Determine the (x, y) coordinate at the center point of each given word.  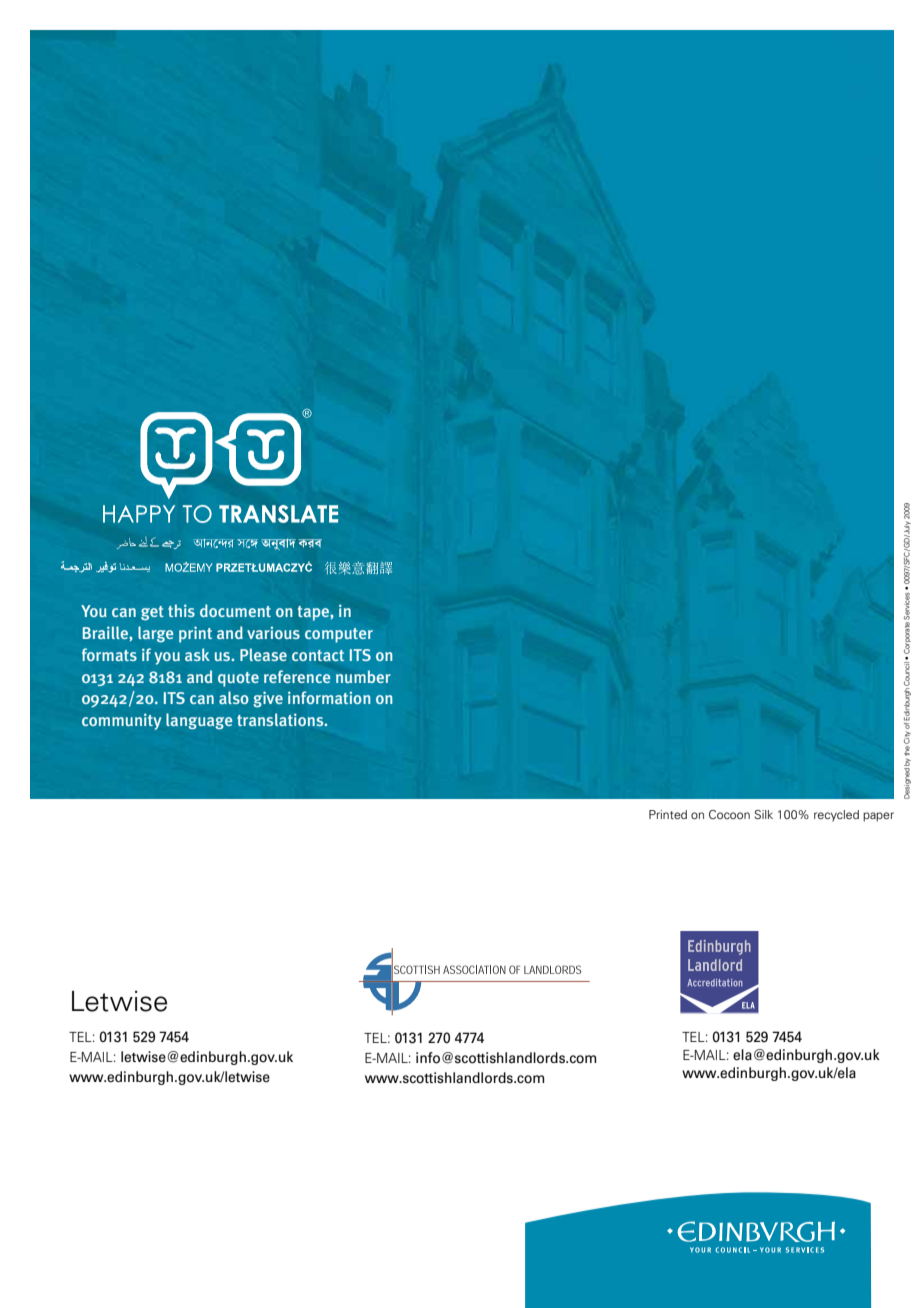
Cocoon (729, 814)
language (199, 721)
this (181, 610)
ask (197, 654)
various (273, 632)
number (363, 676)
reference (297, 676)
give (268, 699)
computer (339, 635)
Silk (763, 814)
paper (878, 817)
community (121, 721)
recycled (836, 816)
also (234, 697)
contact (318, 655)
